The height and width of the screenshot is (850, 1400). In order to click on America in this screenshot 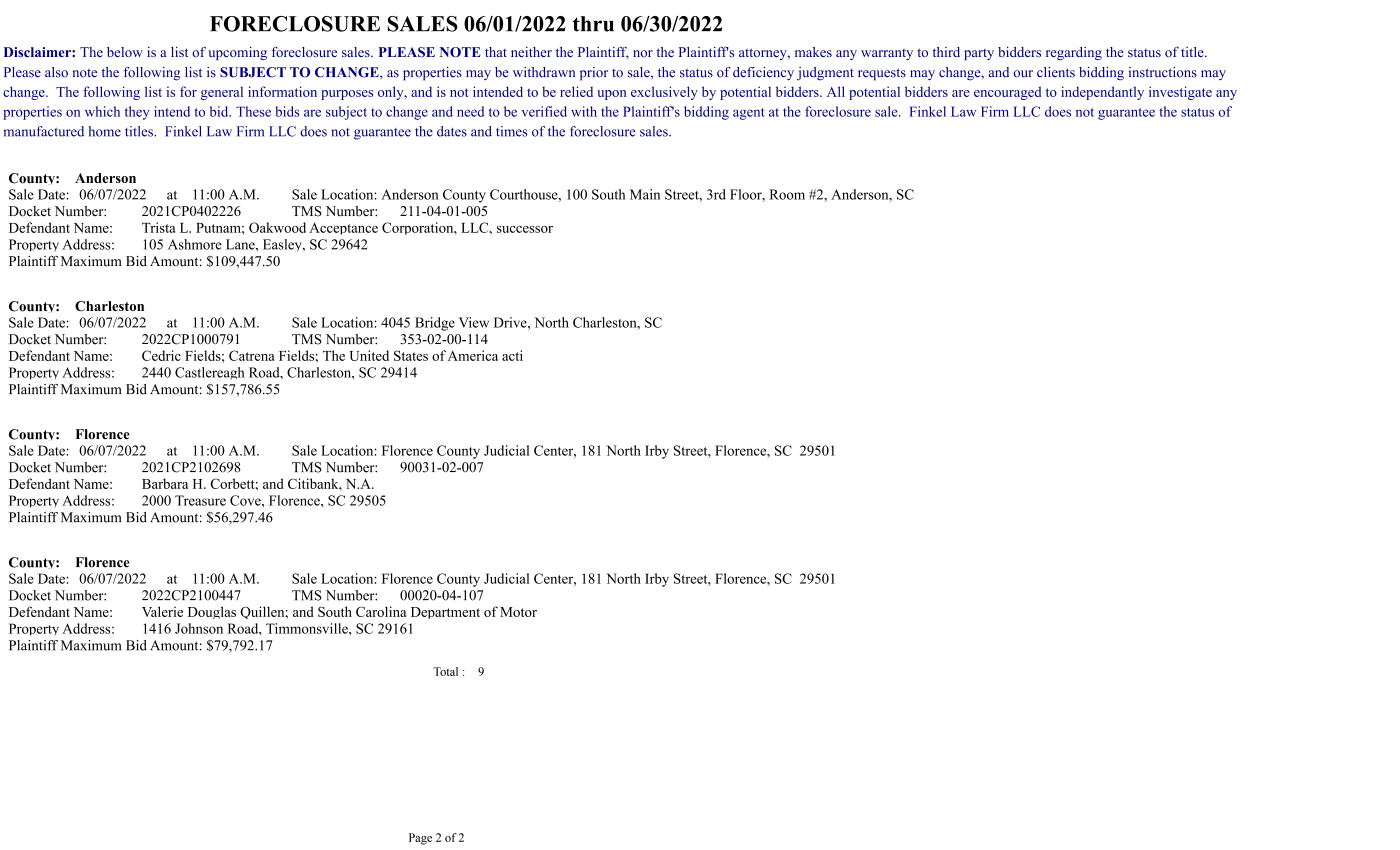, I will do `click(473, 355)`.
